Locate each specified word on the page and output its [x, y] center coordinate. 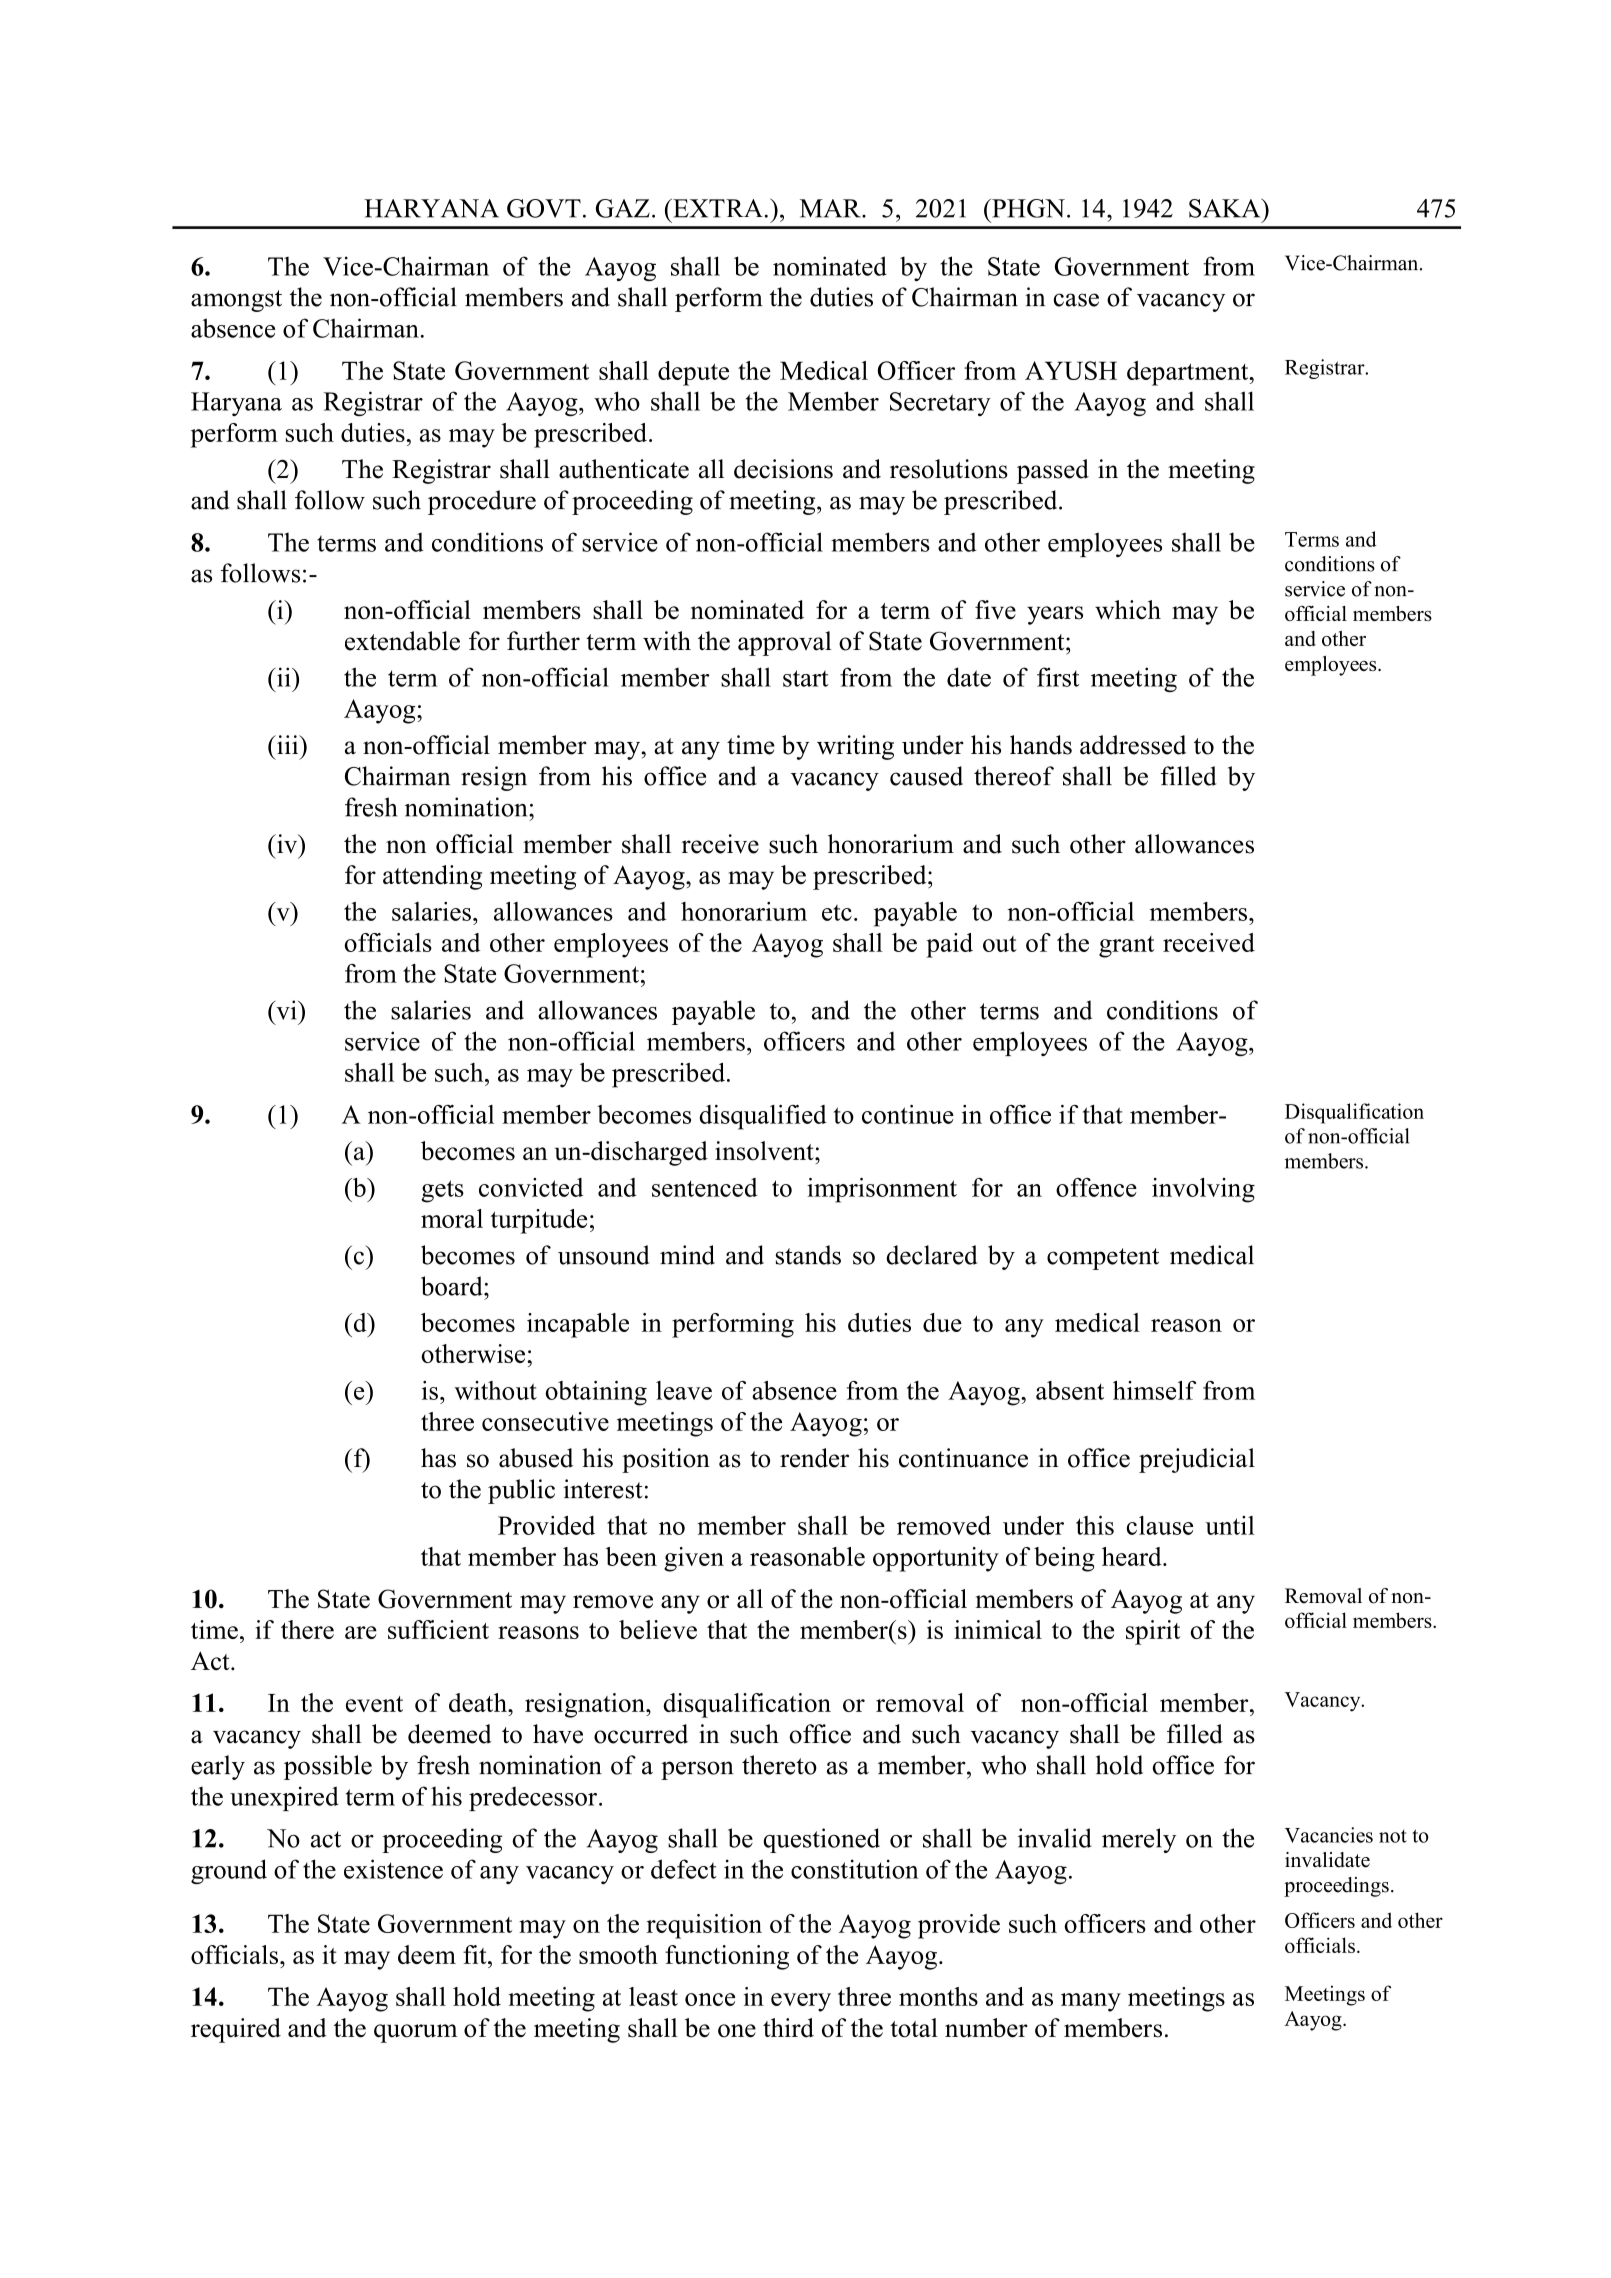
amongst [236, 301]
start [806, 678]
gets [442, 1191]
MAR [831, 208]
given [694, 1559]
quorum [415, 2033]
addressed [1133, 745]
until [1230, 1525]
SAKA [1226, 208]
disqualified [763, 1117]
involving [1203, 1190]
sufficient [438, 1629]
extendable [402, 641]
